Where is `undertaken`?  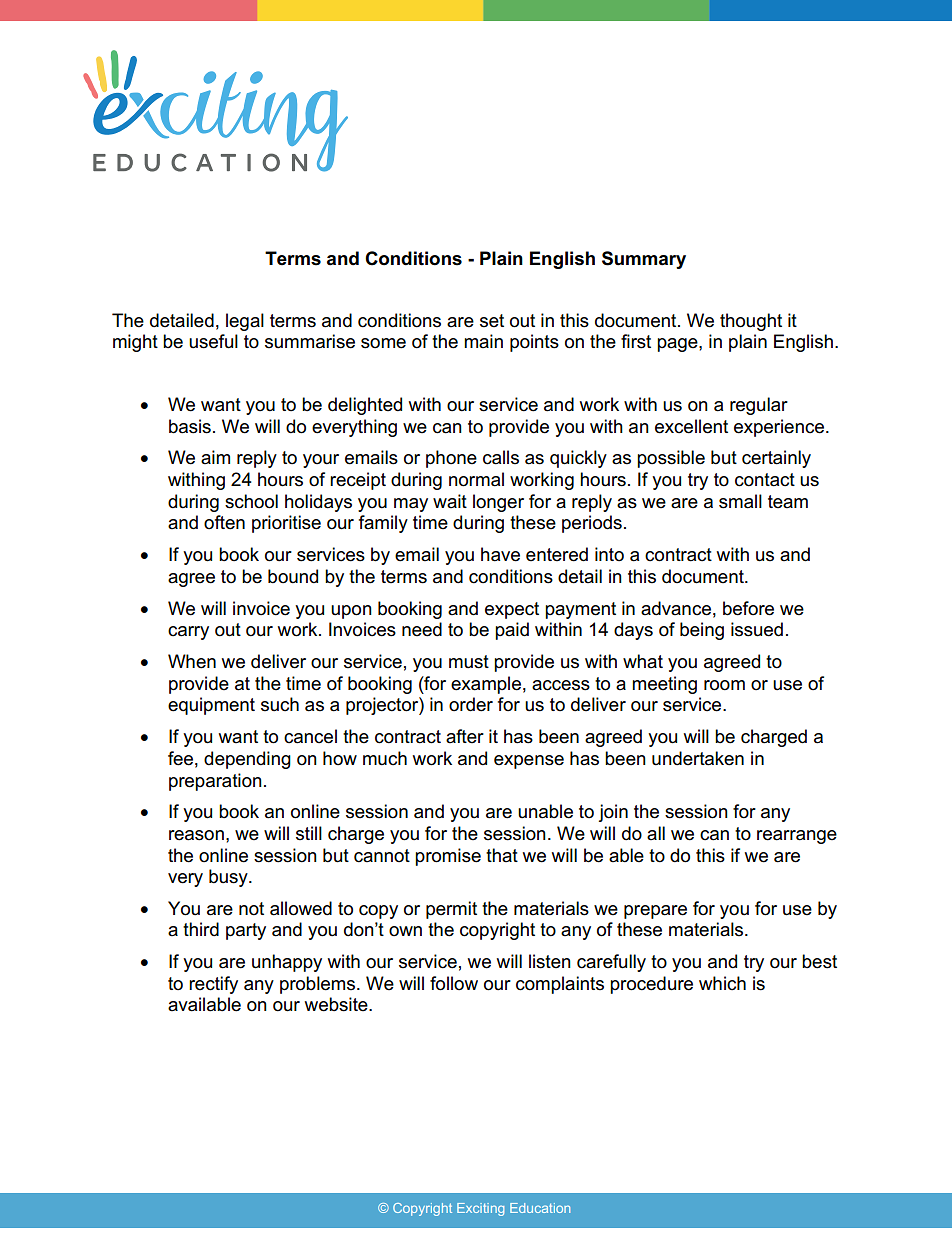 undertaken is located at coordinates (698, 758).
